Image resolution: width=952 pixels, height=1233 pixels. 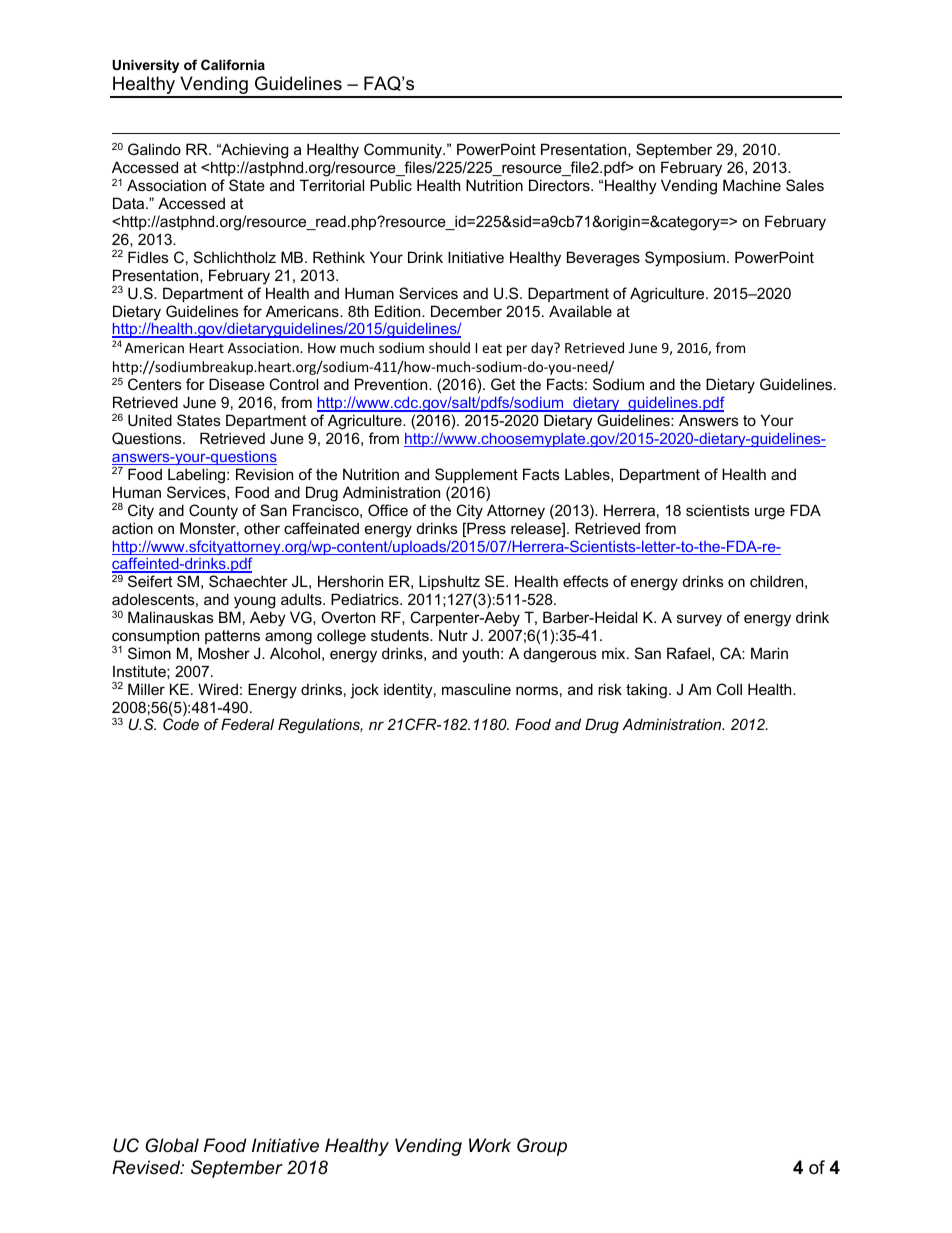 What do you see at coordinates (476, 689) in the screenshot?
I see `masculine` at bounding box center [476, 689].
